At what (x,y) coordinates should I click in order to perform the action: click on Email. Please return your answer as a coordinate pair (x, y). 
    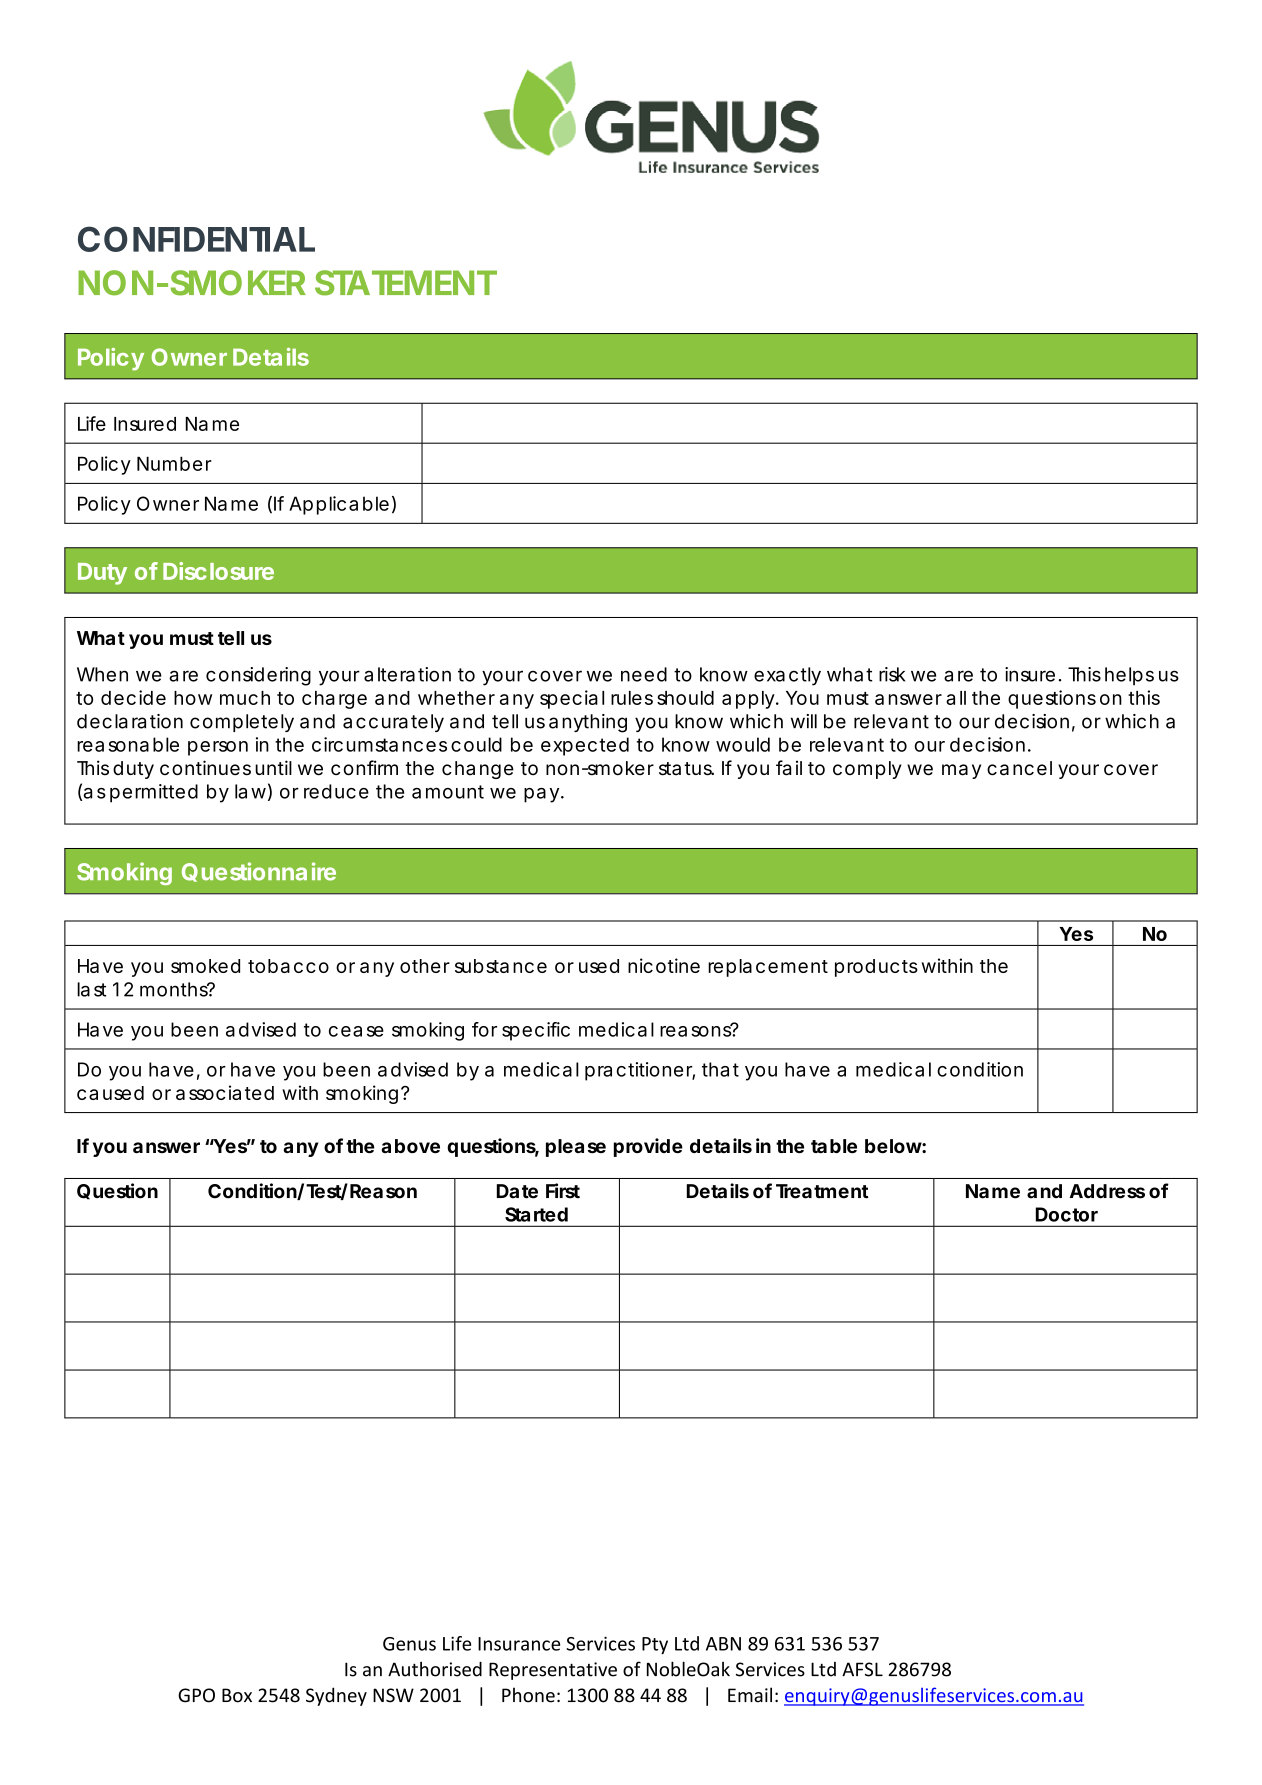
    Looking at the image, I should click on (750, 1695).
